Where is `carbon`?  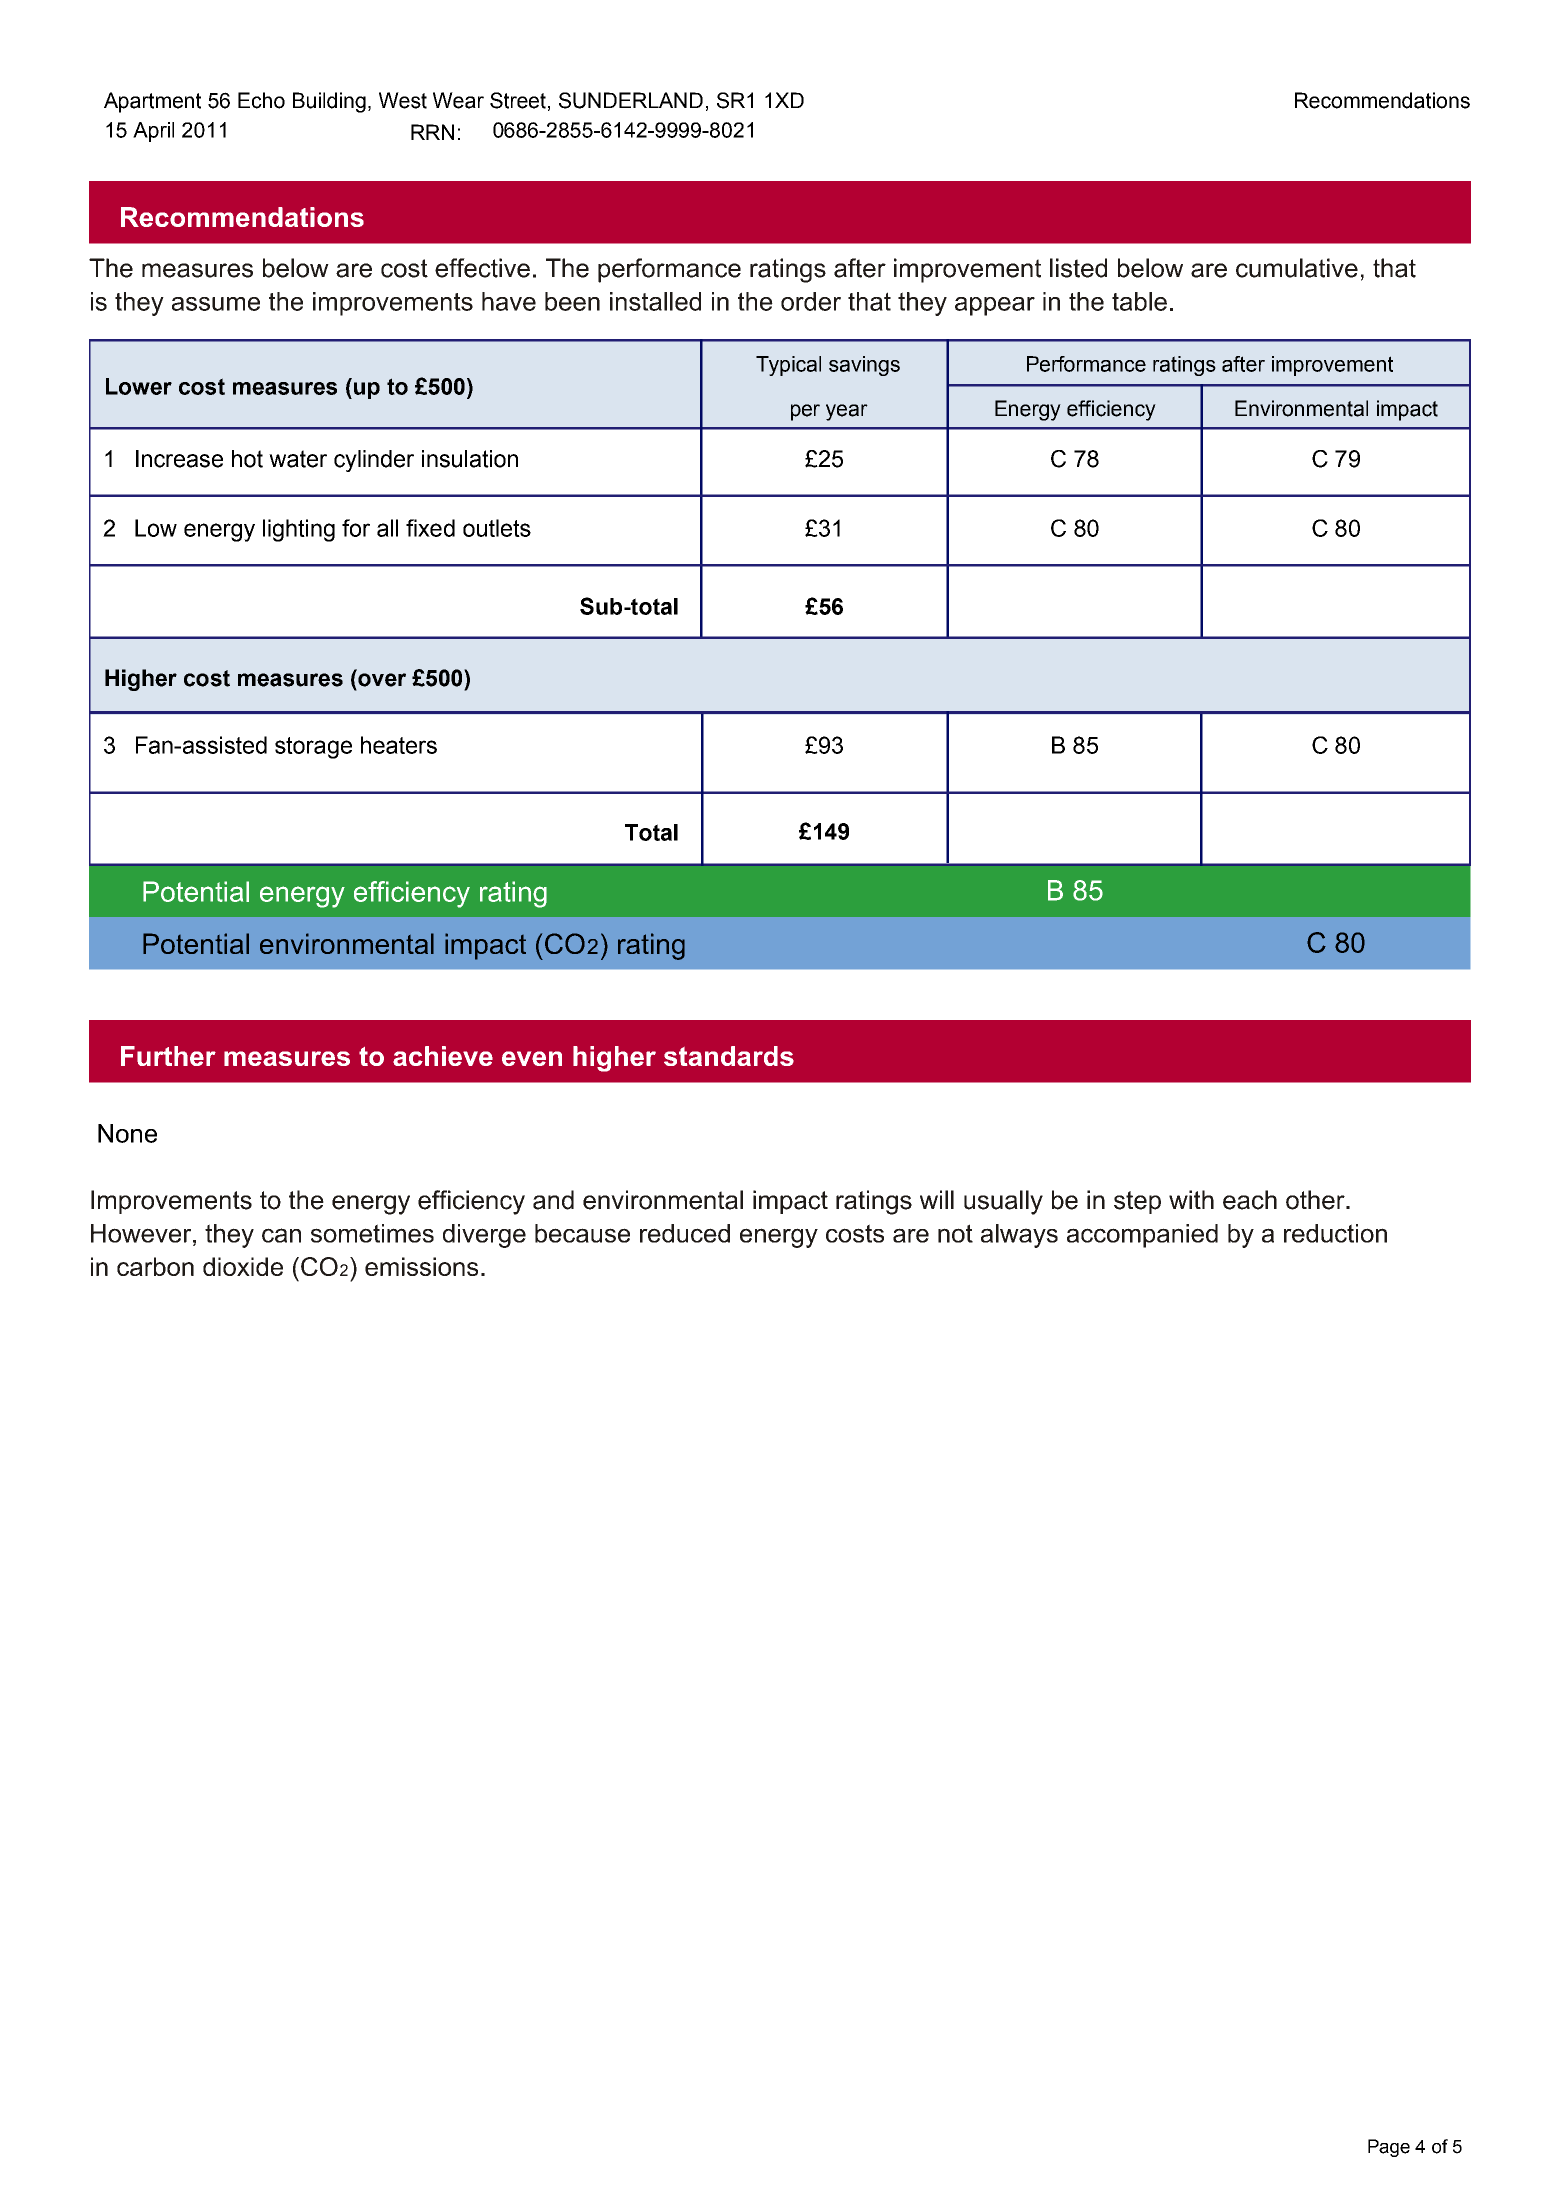
carbon is located at coordinates (155, 1266).
